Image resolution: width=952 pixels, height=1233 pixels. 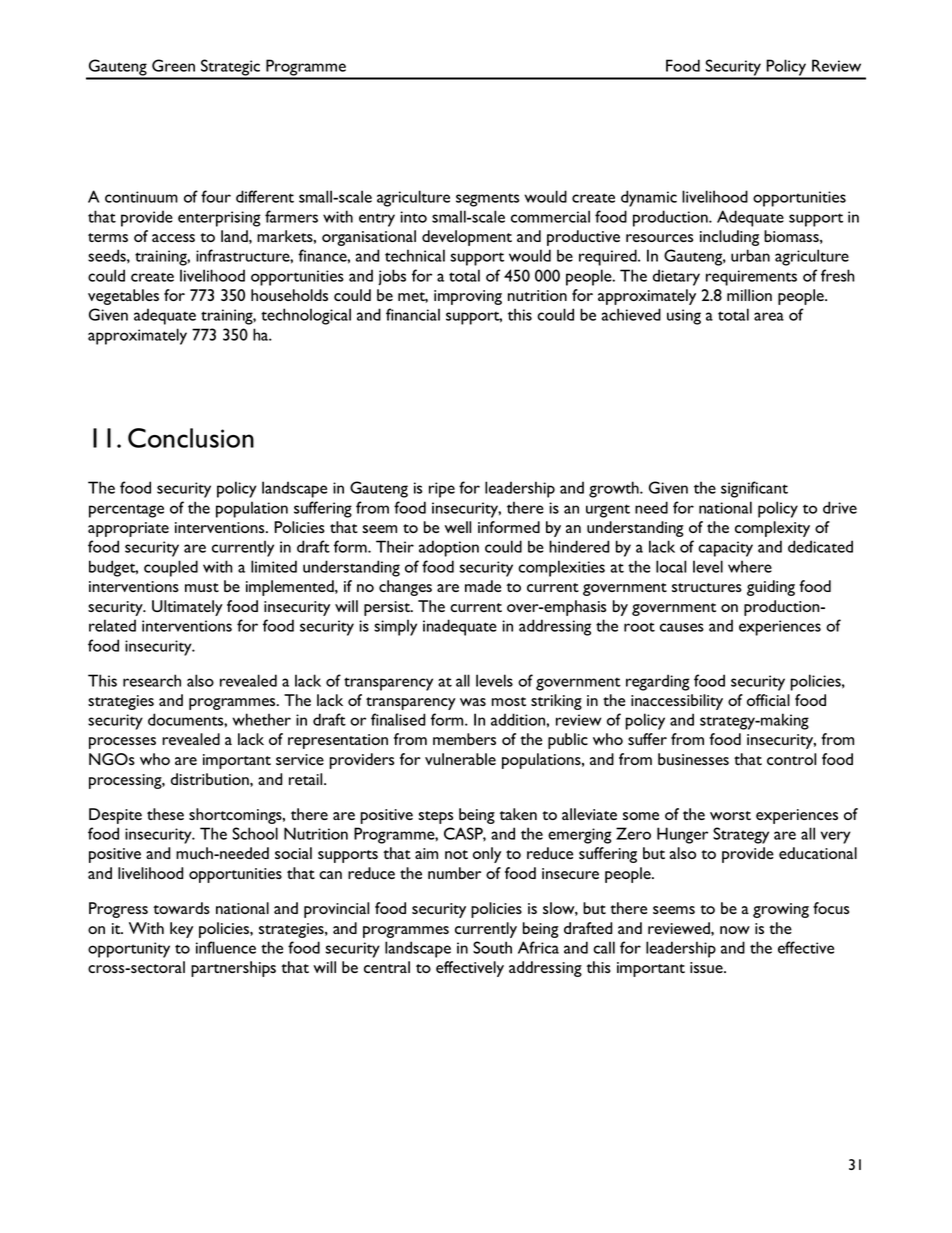 What do you see at coordinates (735, 930) in the document?
I see `now` at bounding box center [735, 930].
